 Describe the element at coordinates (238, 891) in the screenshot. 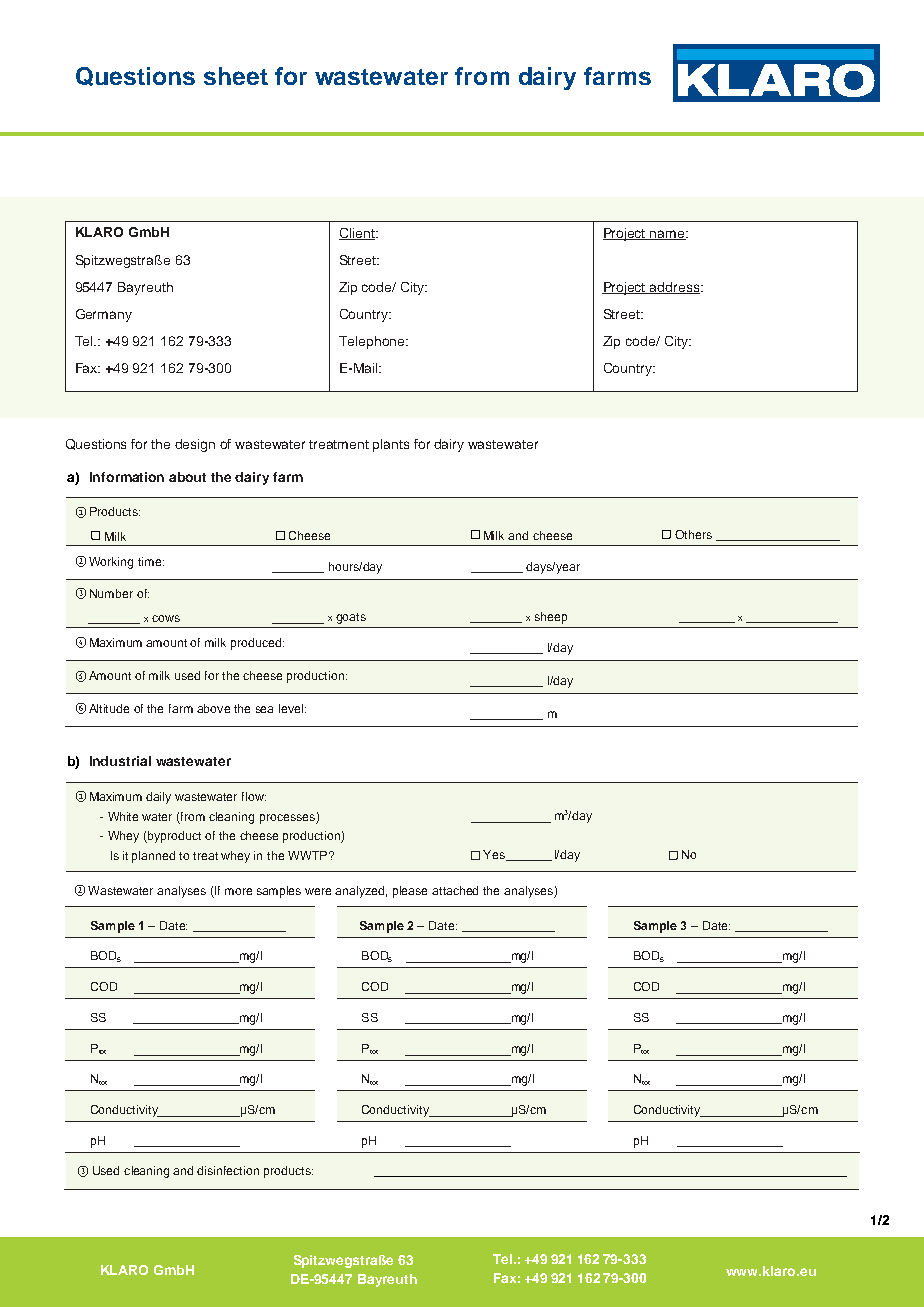

I see `more` at that location.
